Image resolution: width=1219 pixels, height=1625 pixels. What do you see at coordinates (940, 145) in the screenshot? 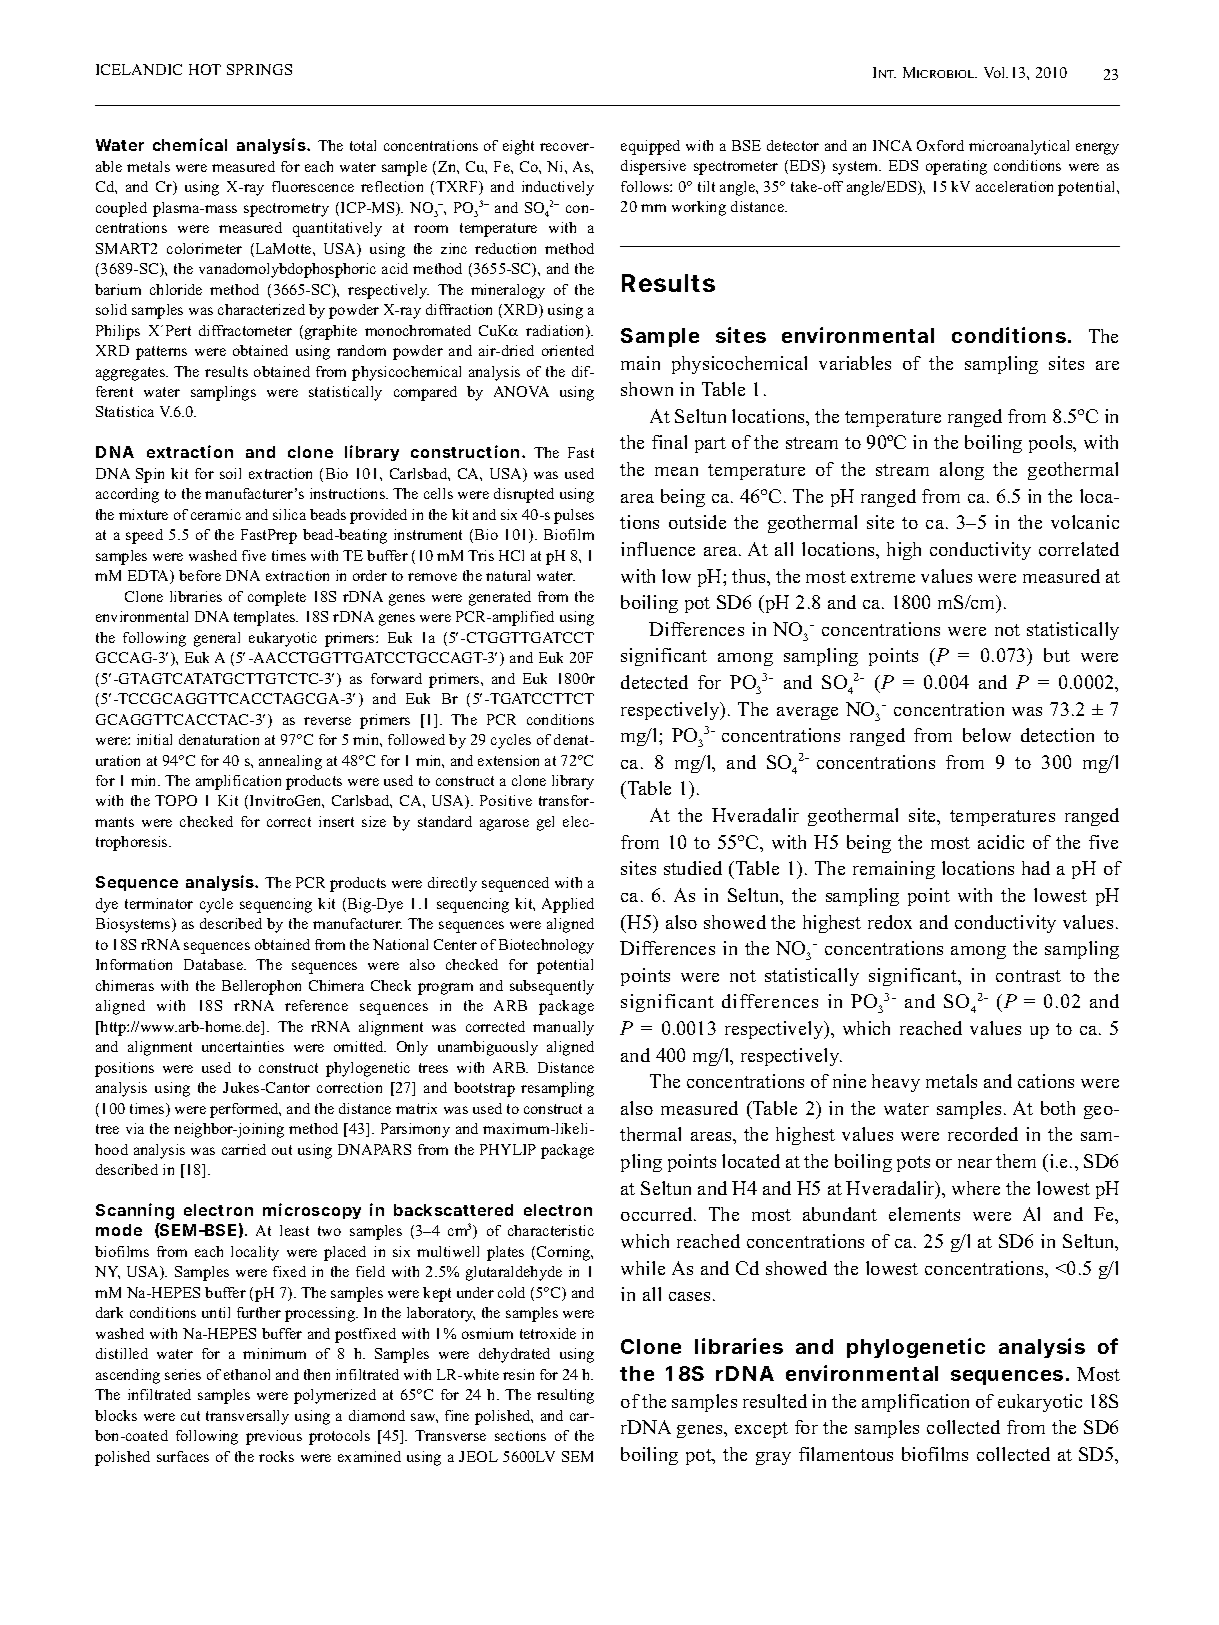
I see `Oxford` at bounding box center [940, 145].
